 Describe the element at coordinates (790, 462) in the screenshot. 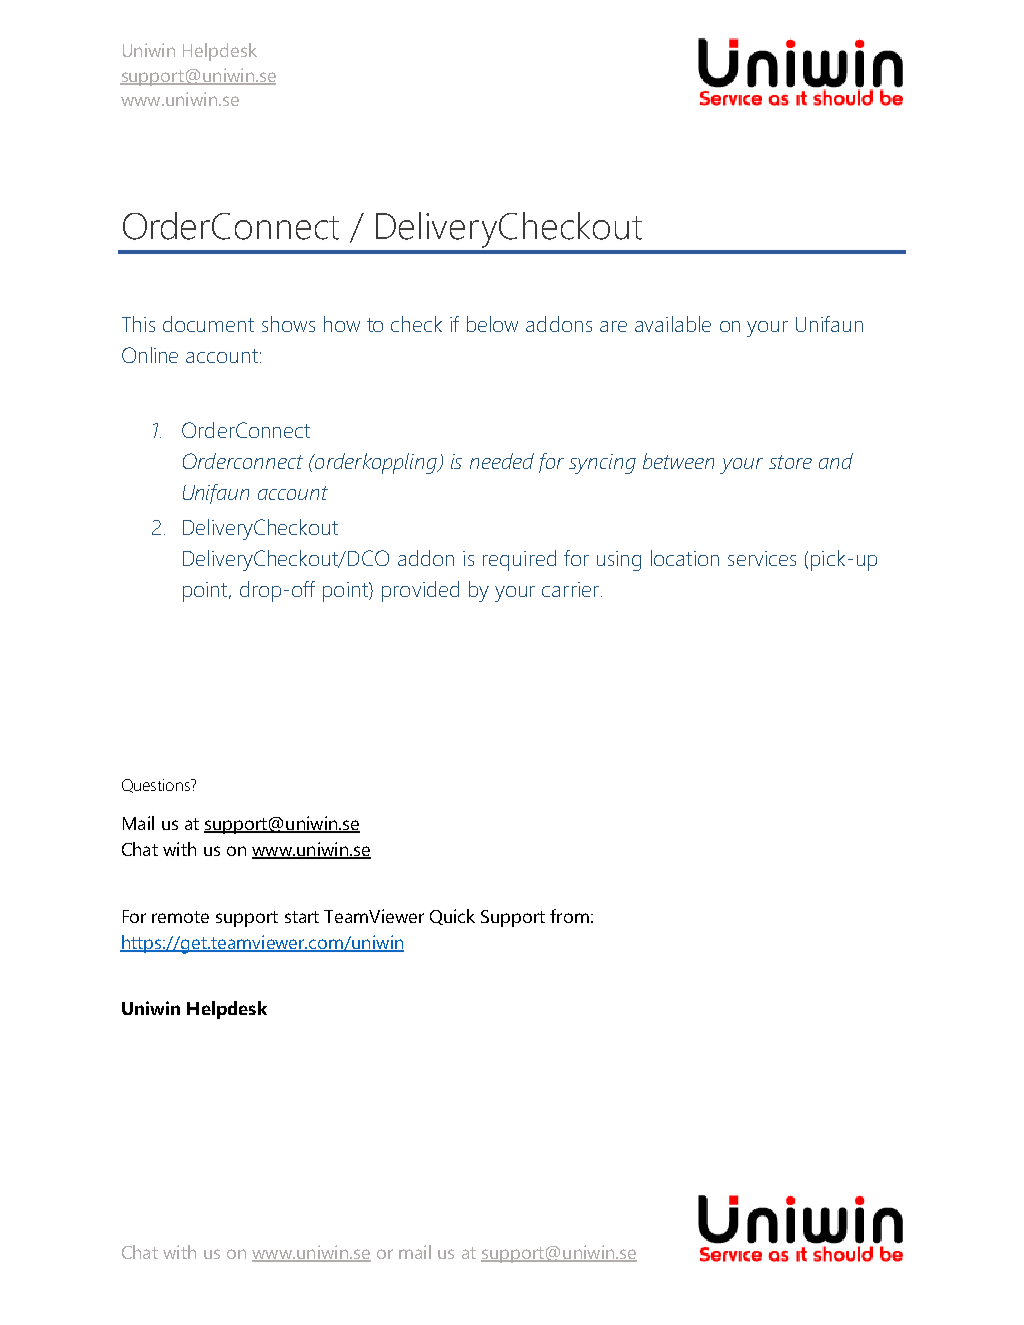

I see `store` at that location.
